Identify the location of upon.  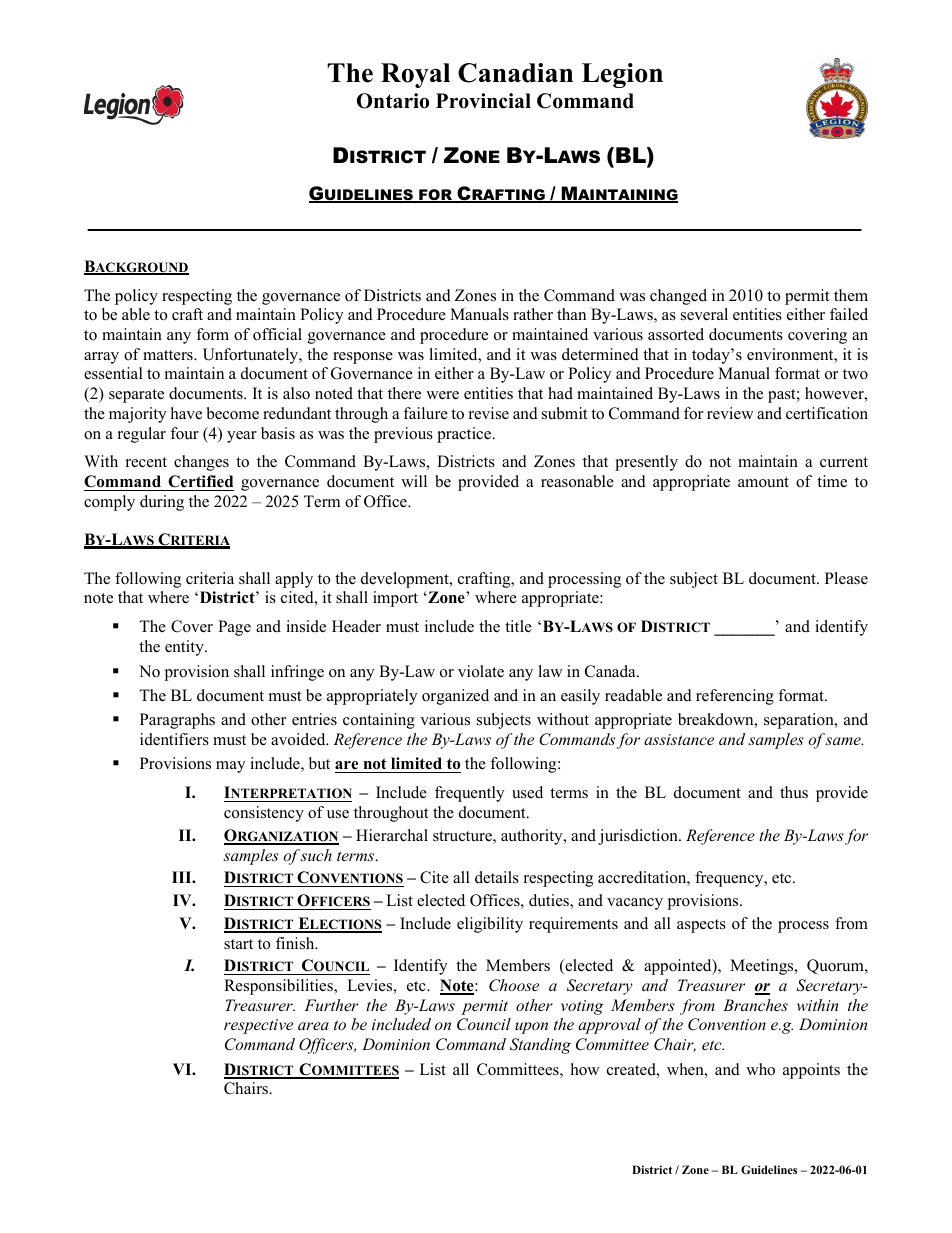
(531, 1028).
